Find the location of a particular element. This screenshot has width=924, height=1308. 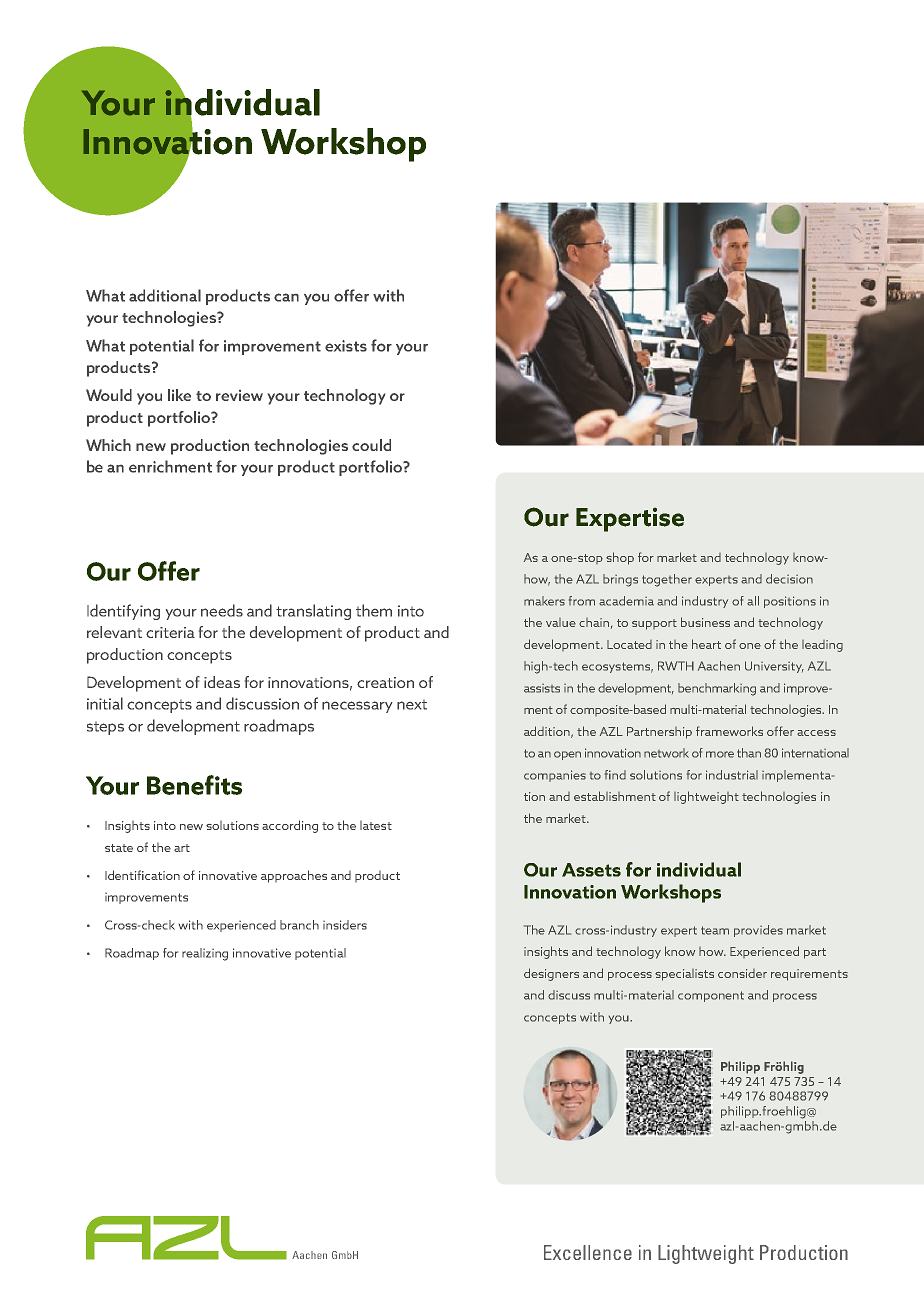

can is located at coordinates (286, 297).
